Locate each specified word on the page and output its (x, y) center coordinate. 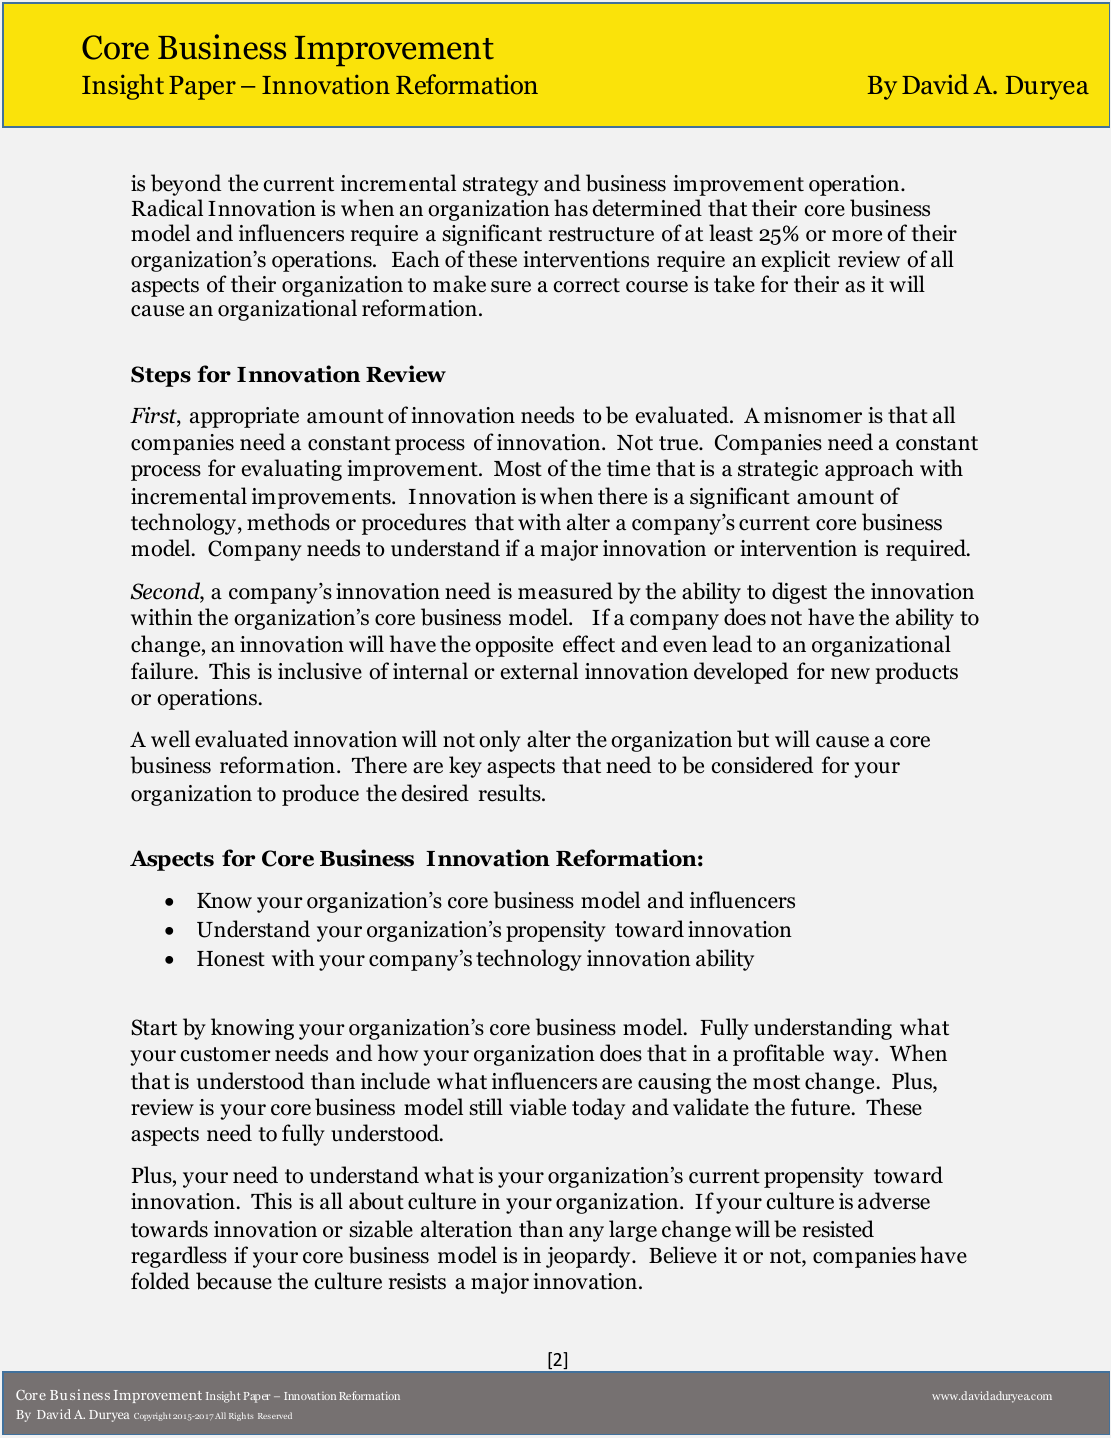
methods (288, 522)
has (571, 208)
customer (226, 1054)
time (628, 468)
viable (537, 1107)
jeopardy (589, 1257)
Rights (241, 1416)
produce (320, 795)
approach (869, 470)
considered (762, 765)
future (822, 1107)
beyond (186, 185)
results (511, 793)
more (857, 236)
